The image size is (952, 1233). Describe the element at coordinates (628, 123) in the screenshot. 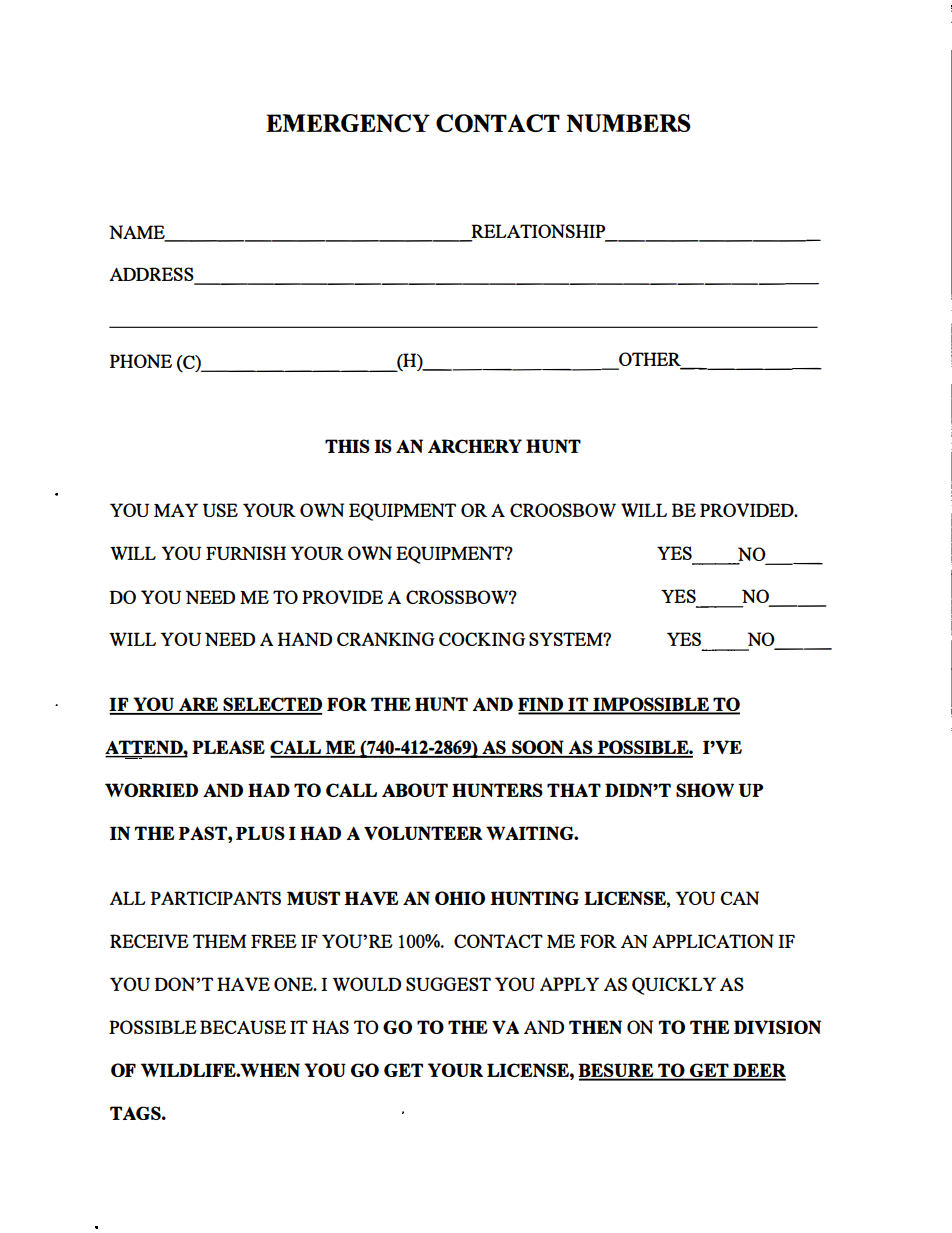

I see `NUMBERS` at that location.
